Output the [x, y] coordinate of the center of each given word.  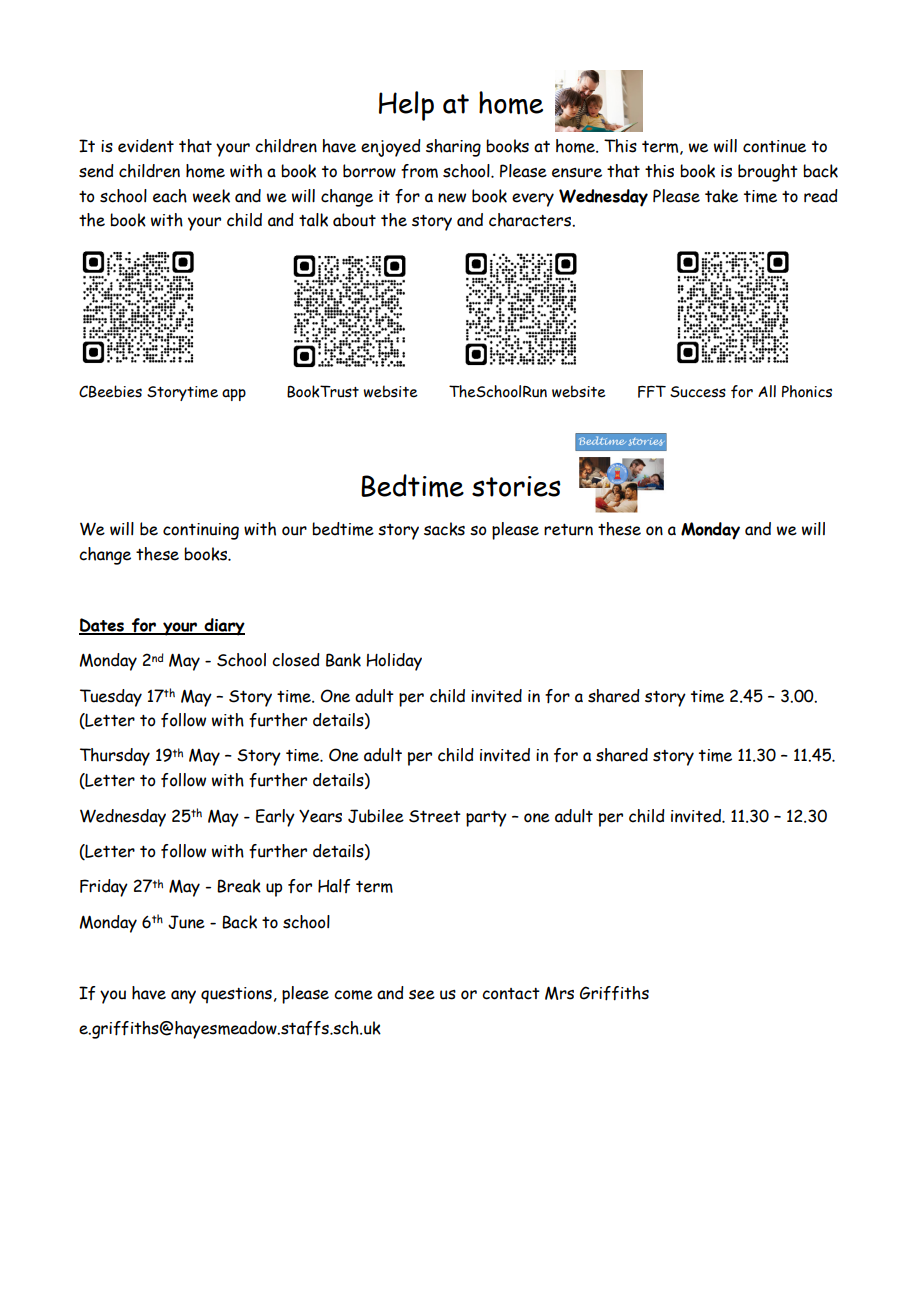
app [234, 395]
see [422, 995]
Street [435, 816]
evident [146, 146]
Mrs [559, 993]
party [486, 819]
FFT [652, 391]
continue [774, 146]
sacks [444, 529]
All [767, 391]
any [183, 997]
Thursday [115, 757]
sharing [453, 148]
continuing [201, 531]
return [568, 530]
